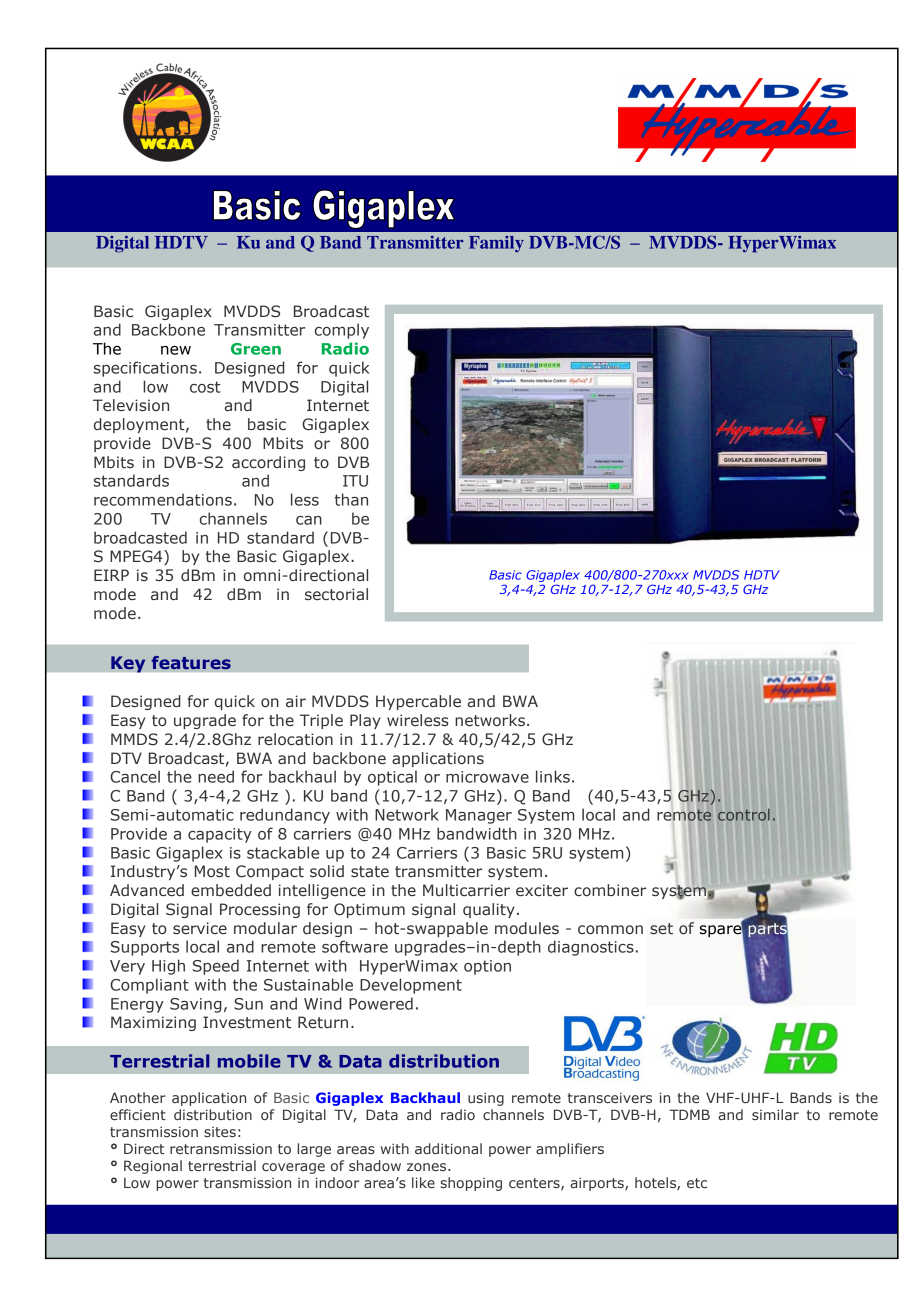 The image size is (924, 1308). I want to click on features, so click(191, 663).
